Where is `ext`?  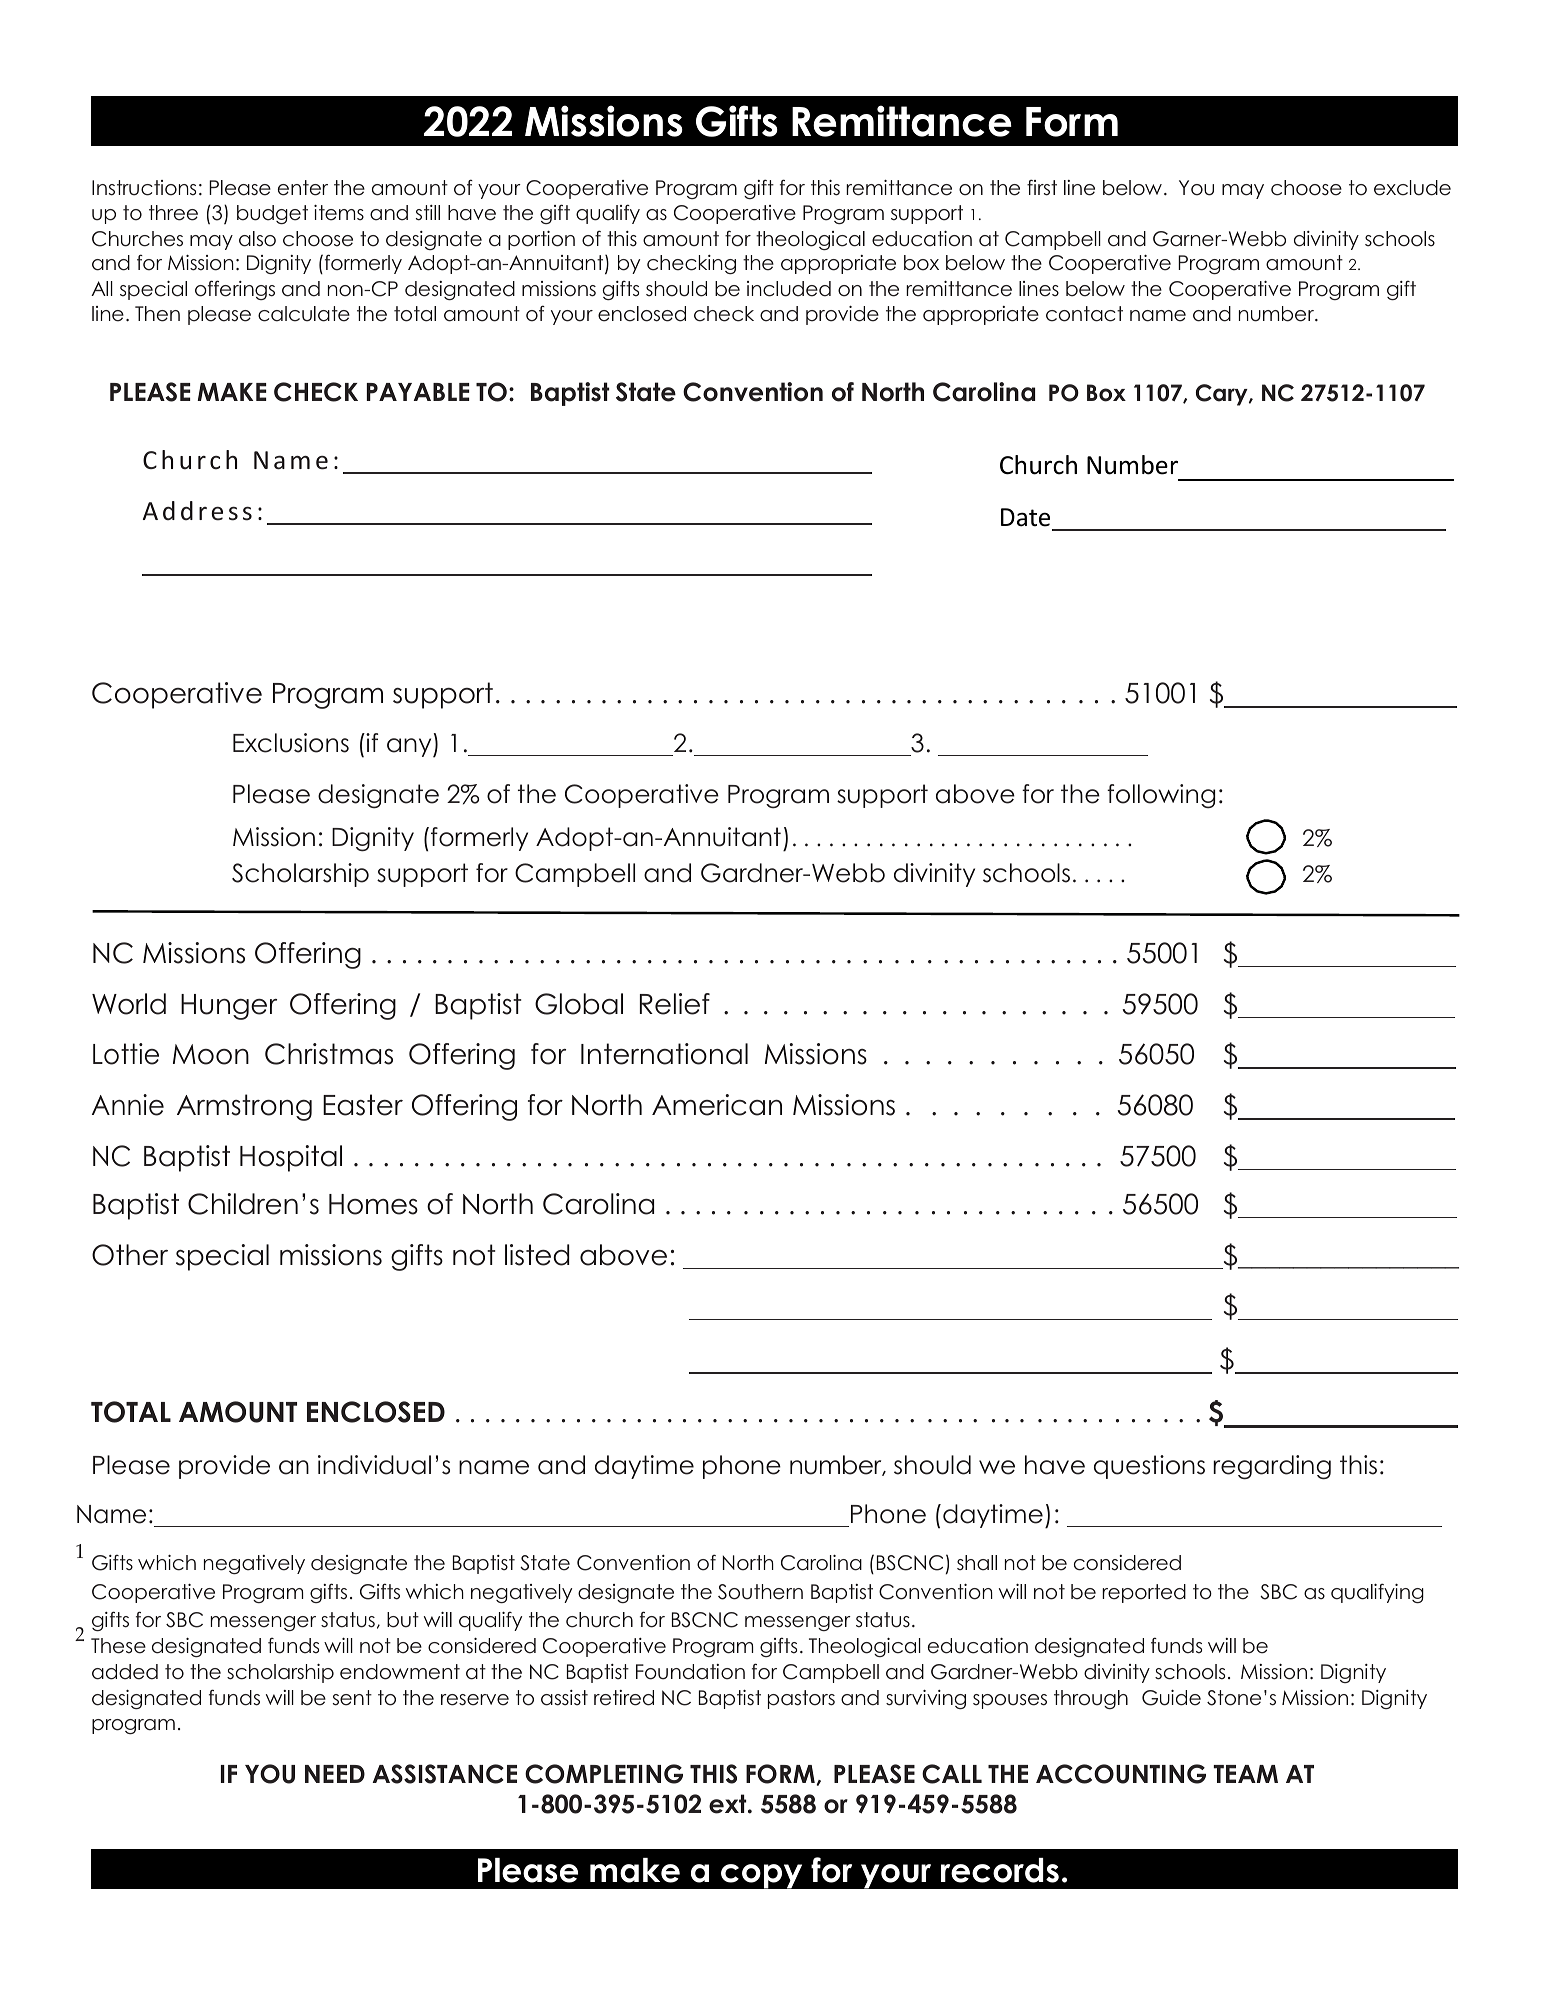
ext is located at coordinates (729, 1804).
